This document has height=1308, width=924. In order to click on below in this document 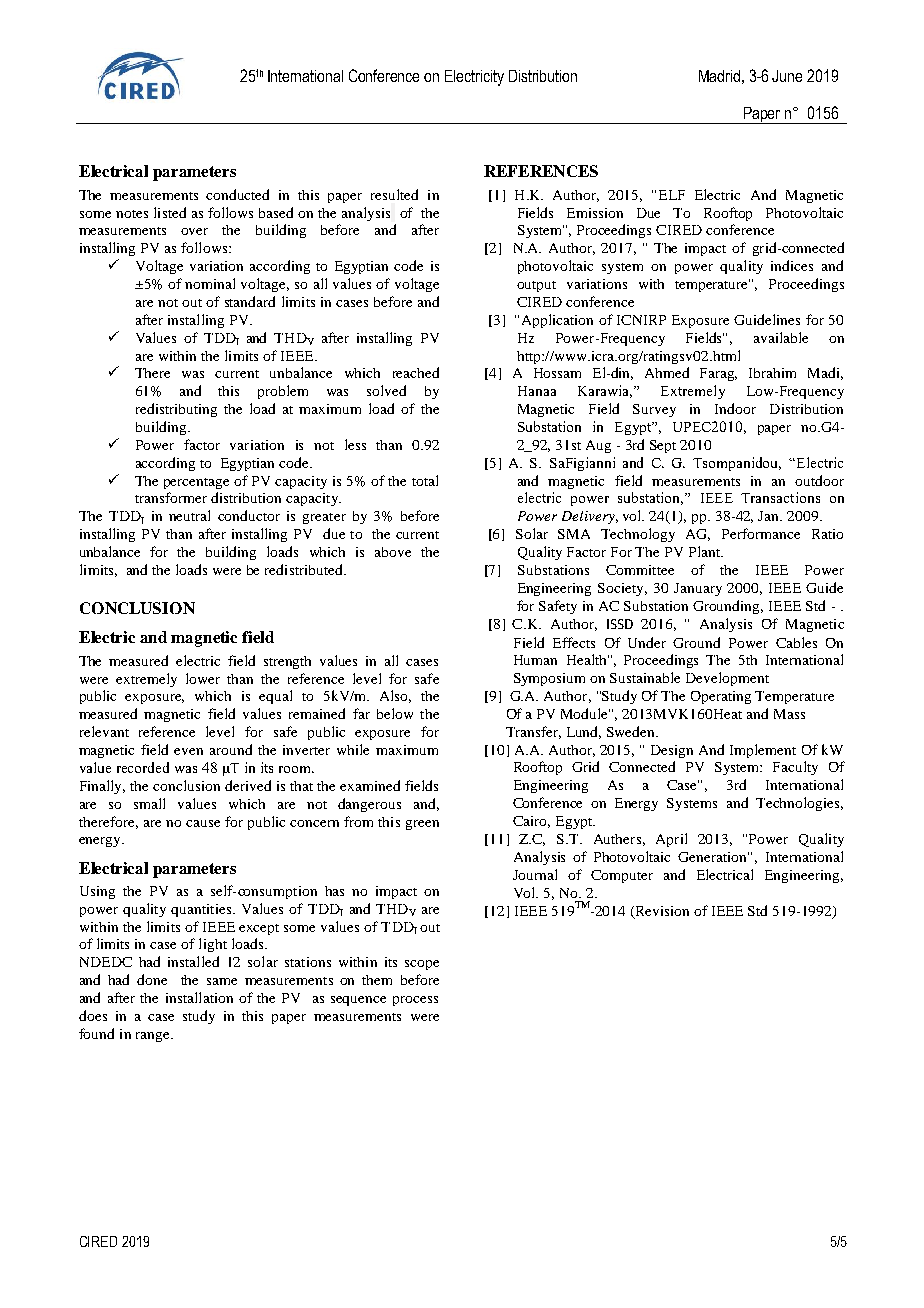, I will do `click(395, 713)`.
